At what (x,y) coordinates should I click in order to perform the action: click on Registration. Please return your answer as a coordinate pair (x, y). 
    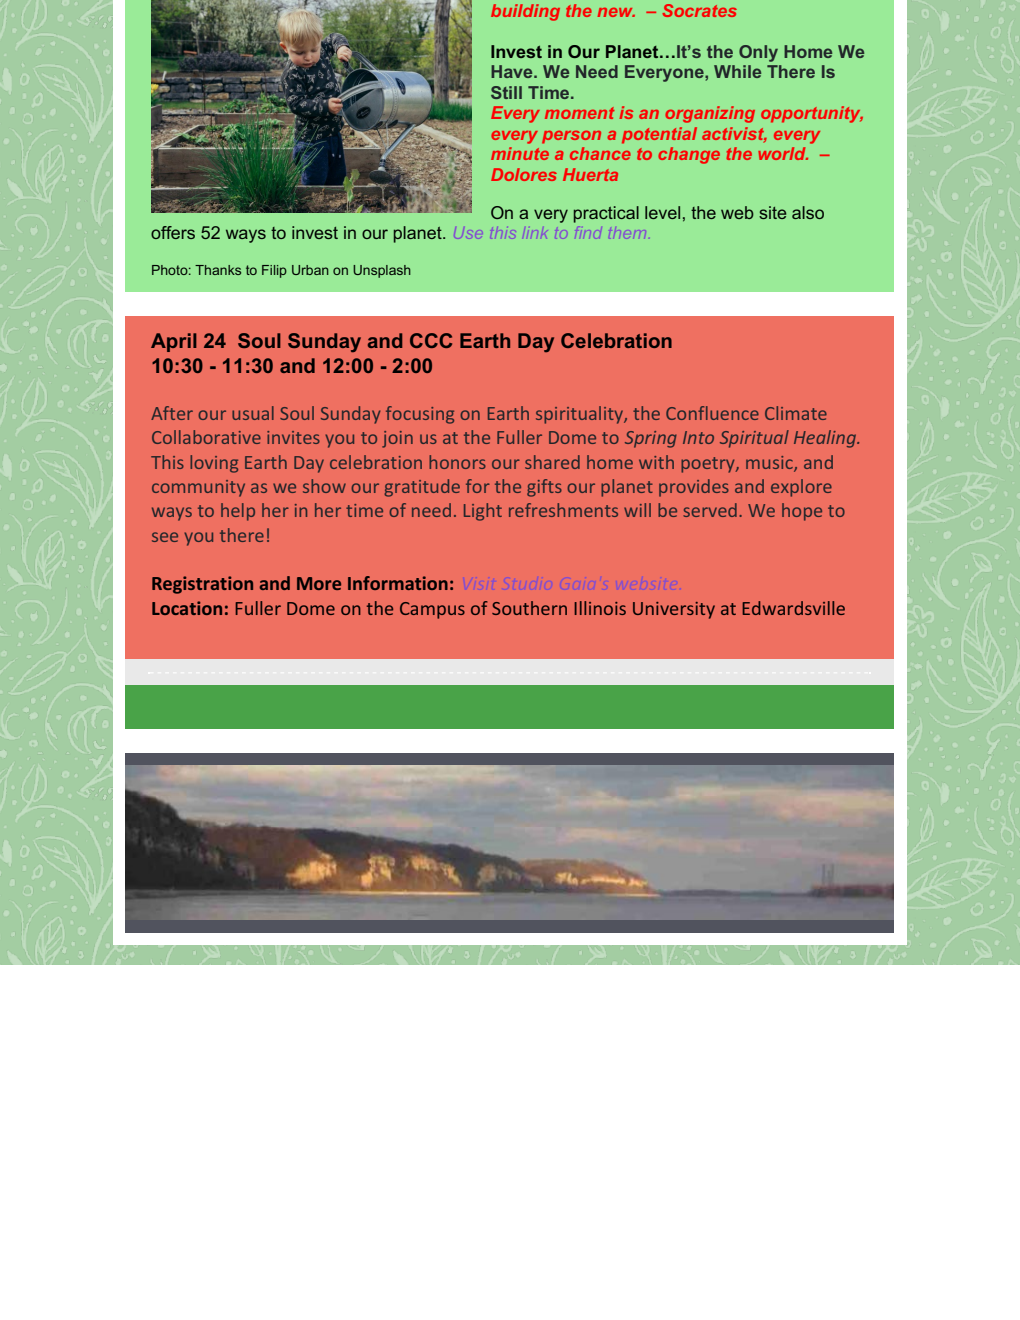
    Looking at the image, I should click on (202, 585).
